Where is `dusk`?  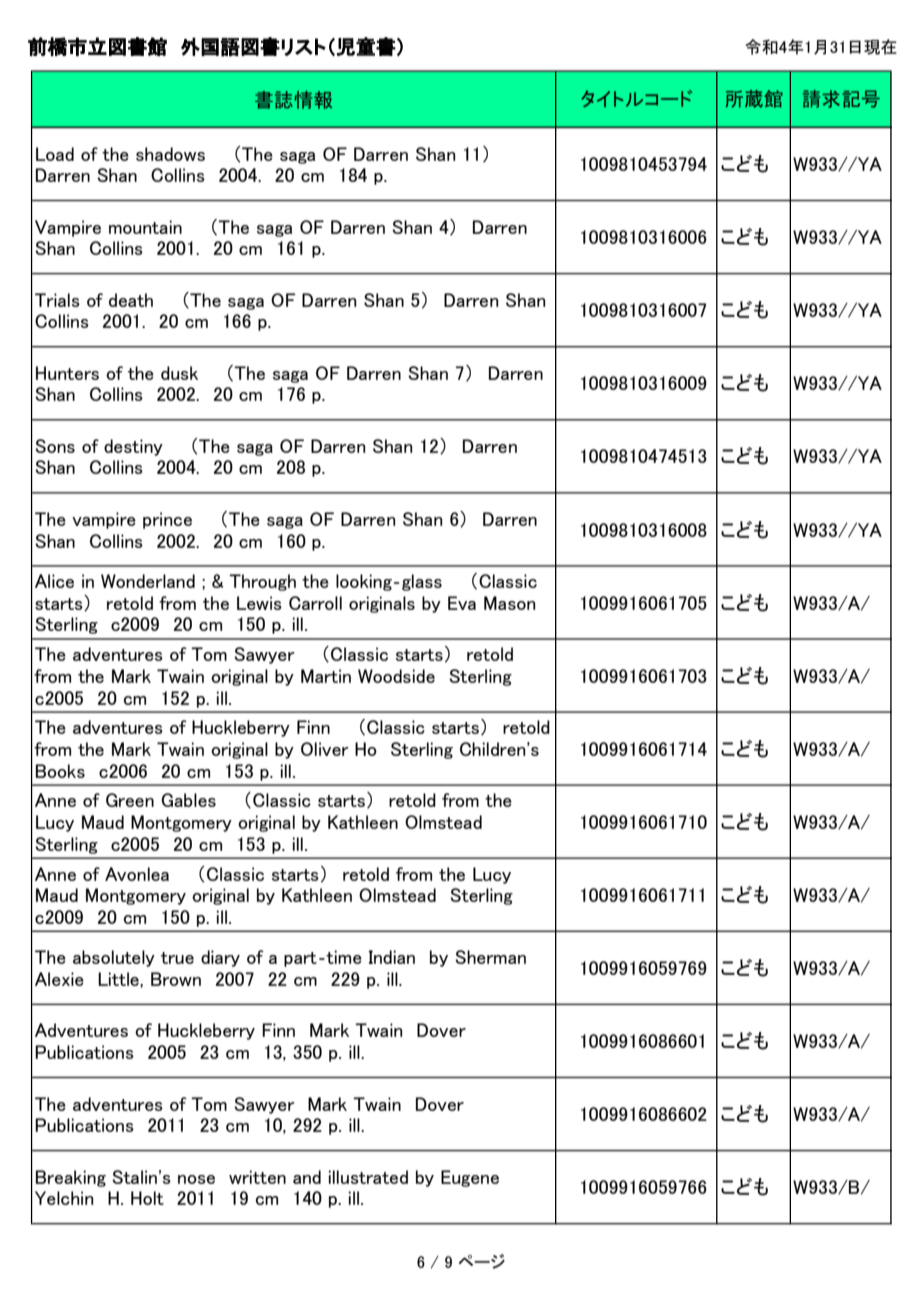
dusk is located at coordinates (179, 373).
